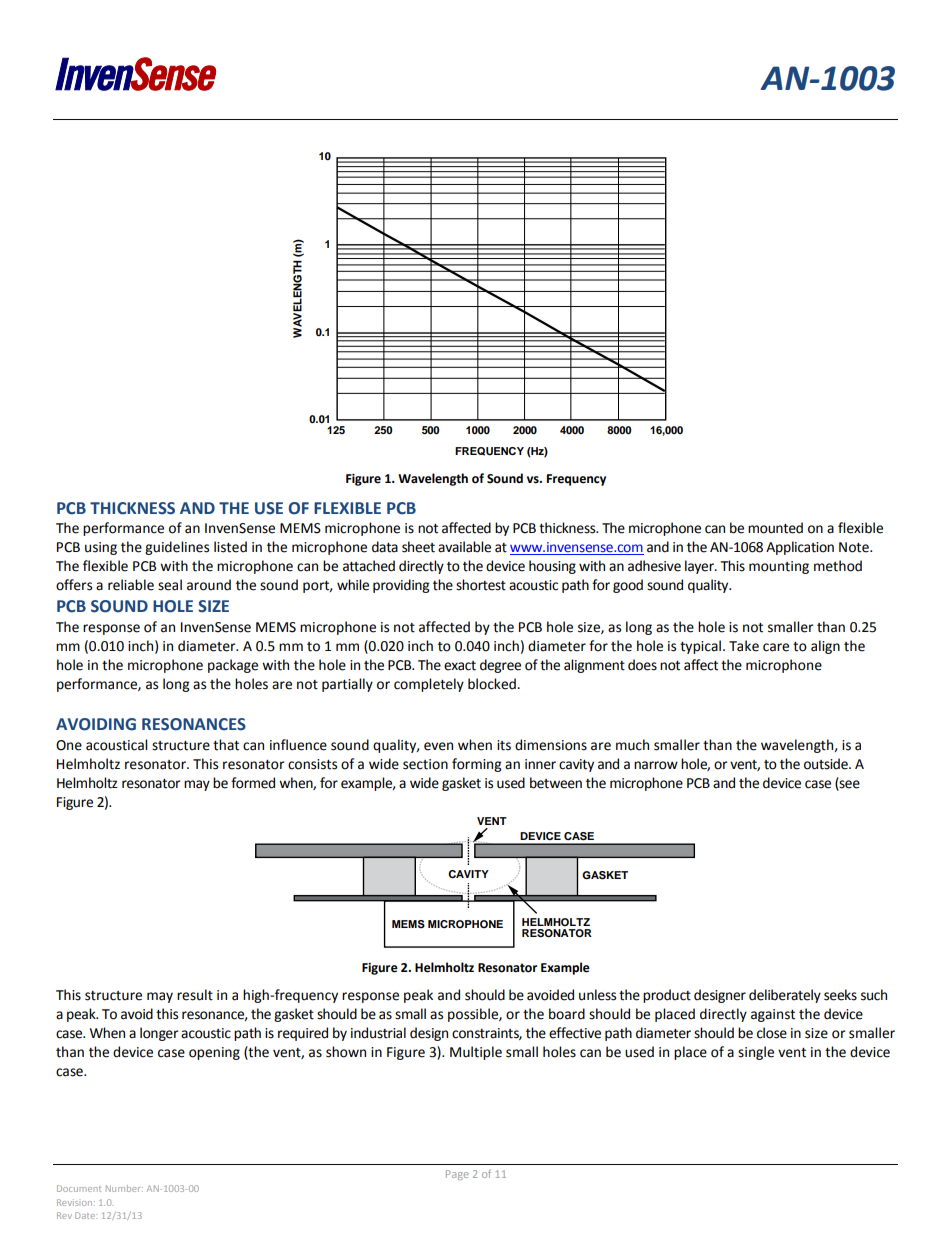 The height and width of the screenshot is (1233, 952). I want to click on guidelines, so click(177, 548).
